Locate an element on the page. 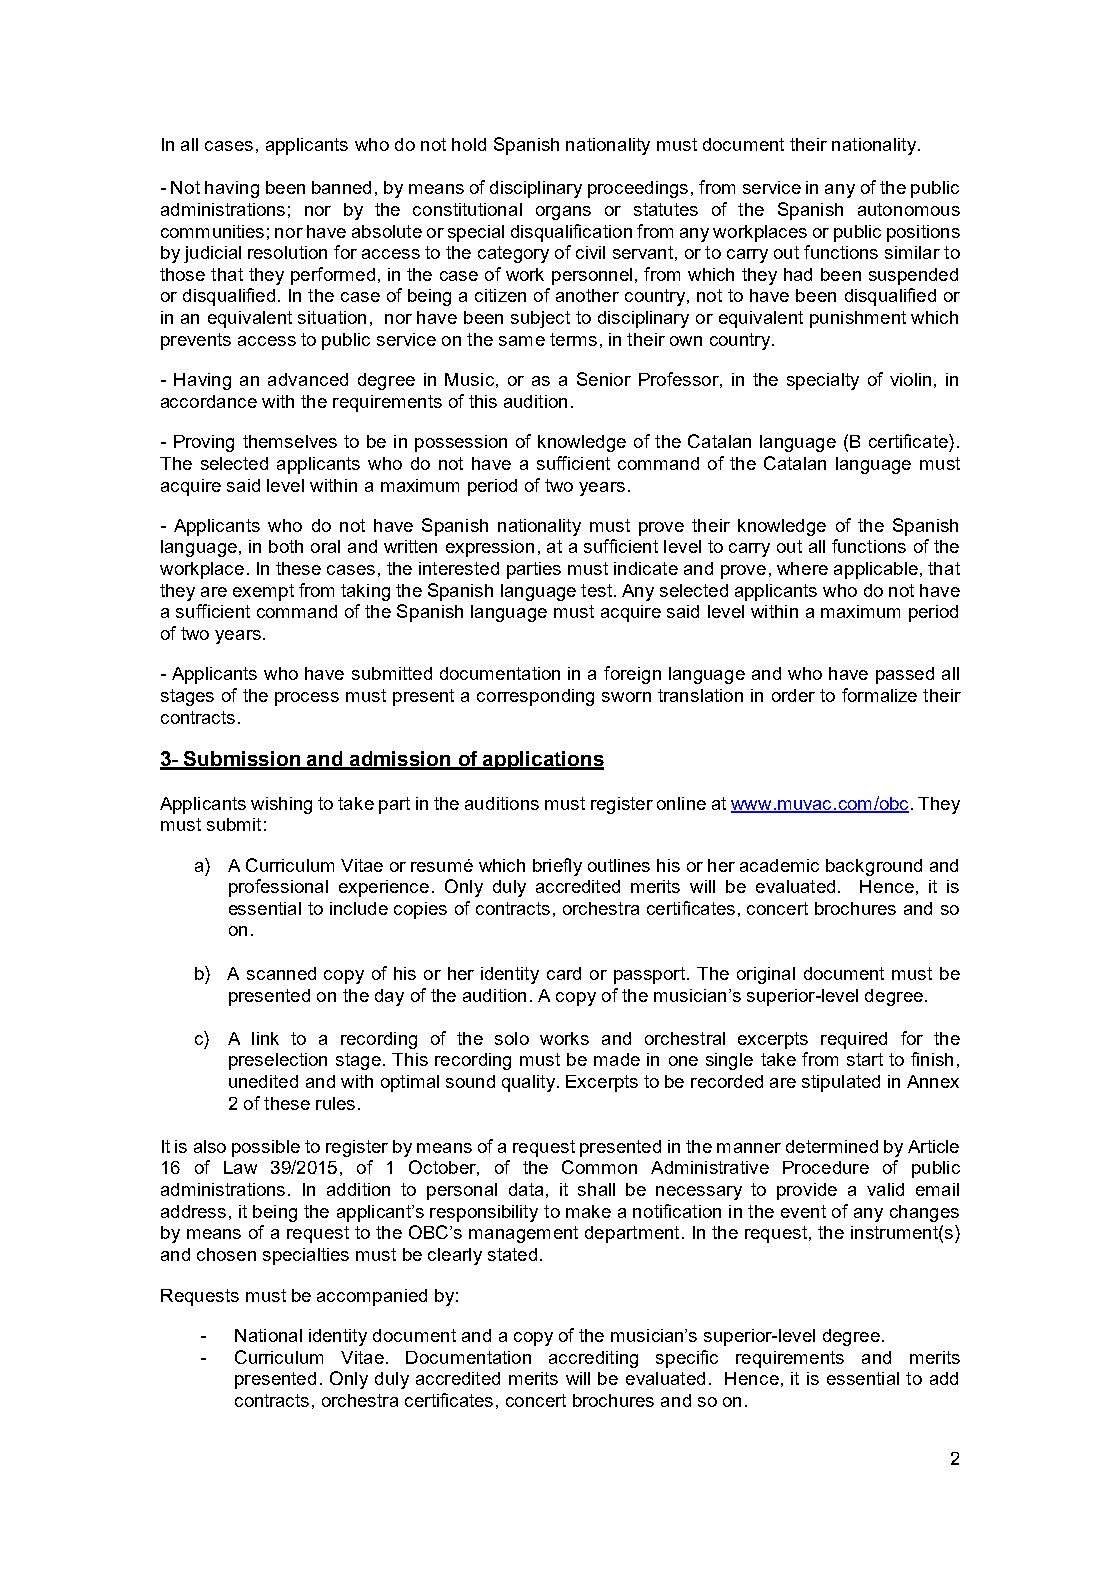 The width and height of the image is (1120, 1584). chosen is located at coordinates (226, 1254).
